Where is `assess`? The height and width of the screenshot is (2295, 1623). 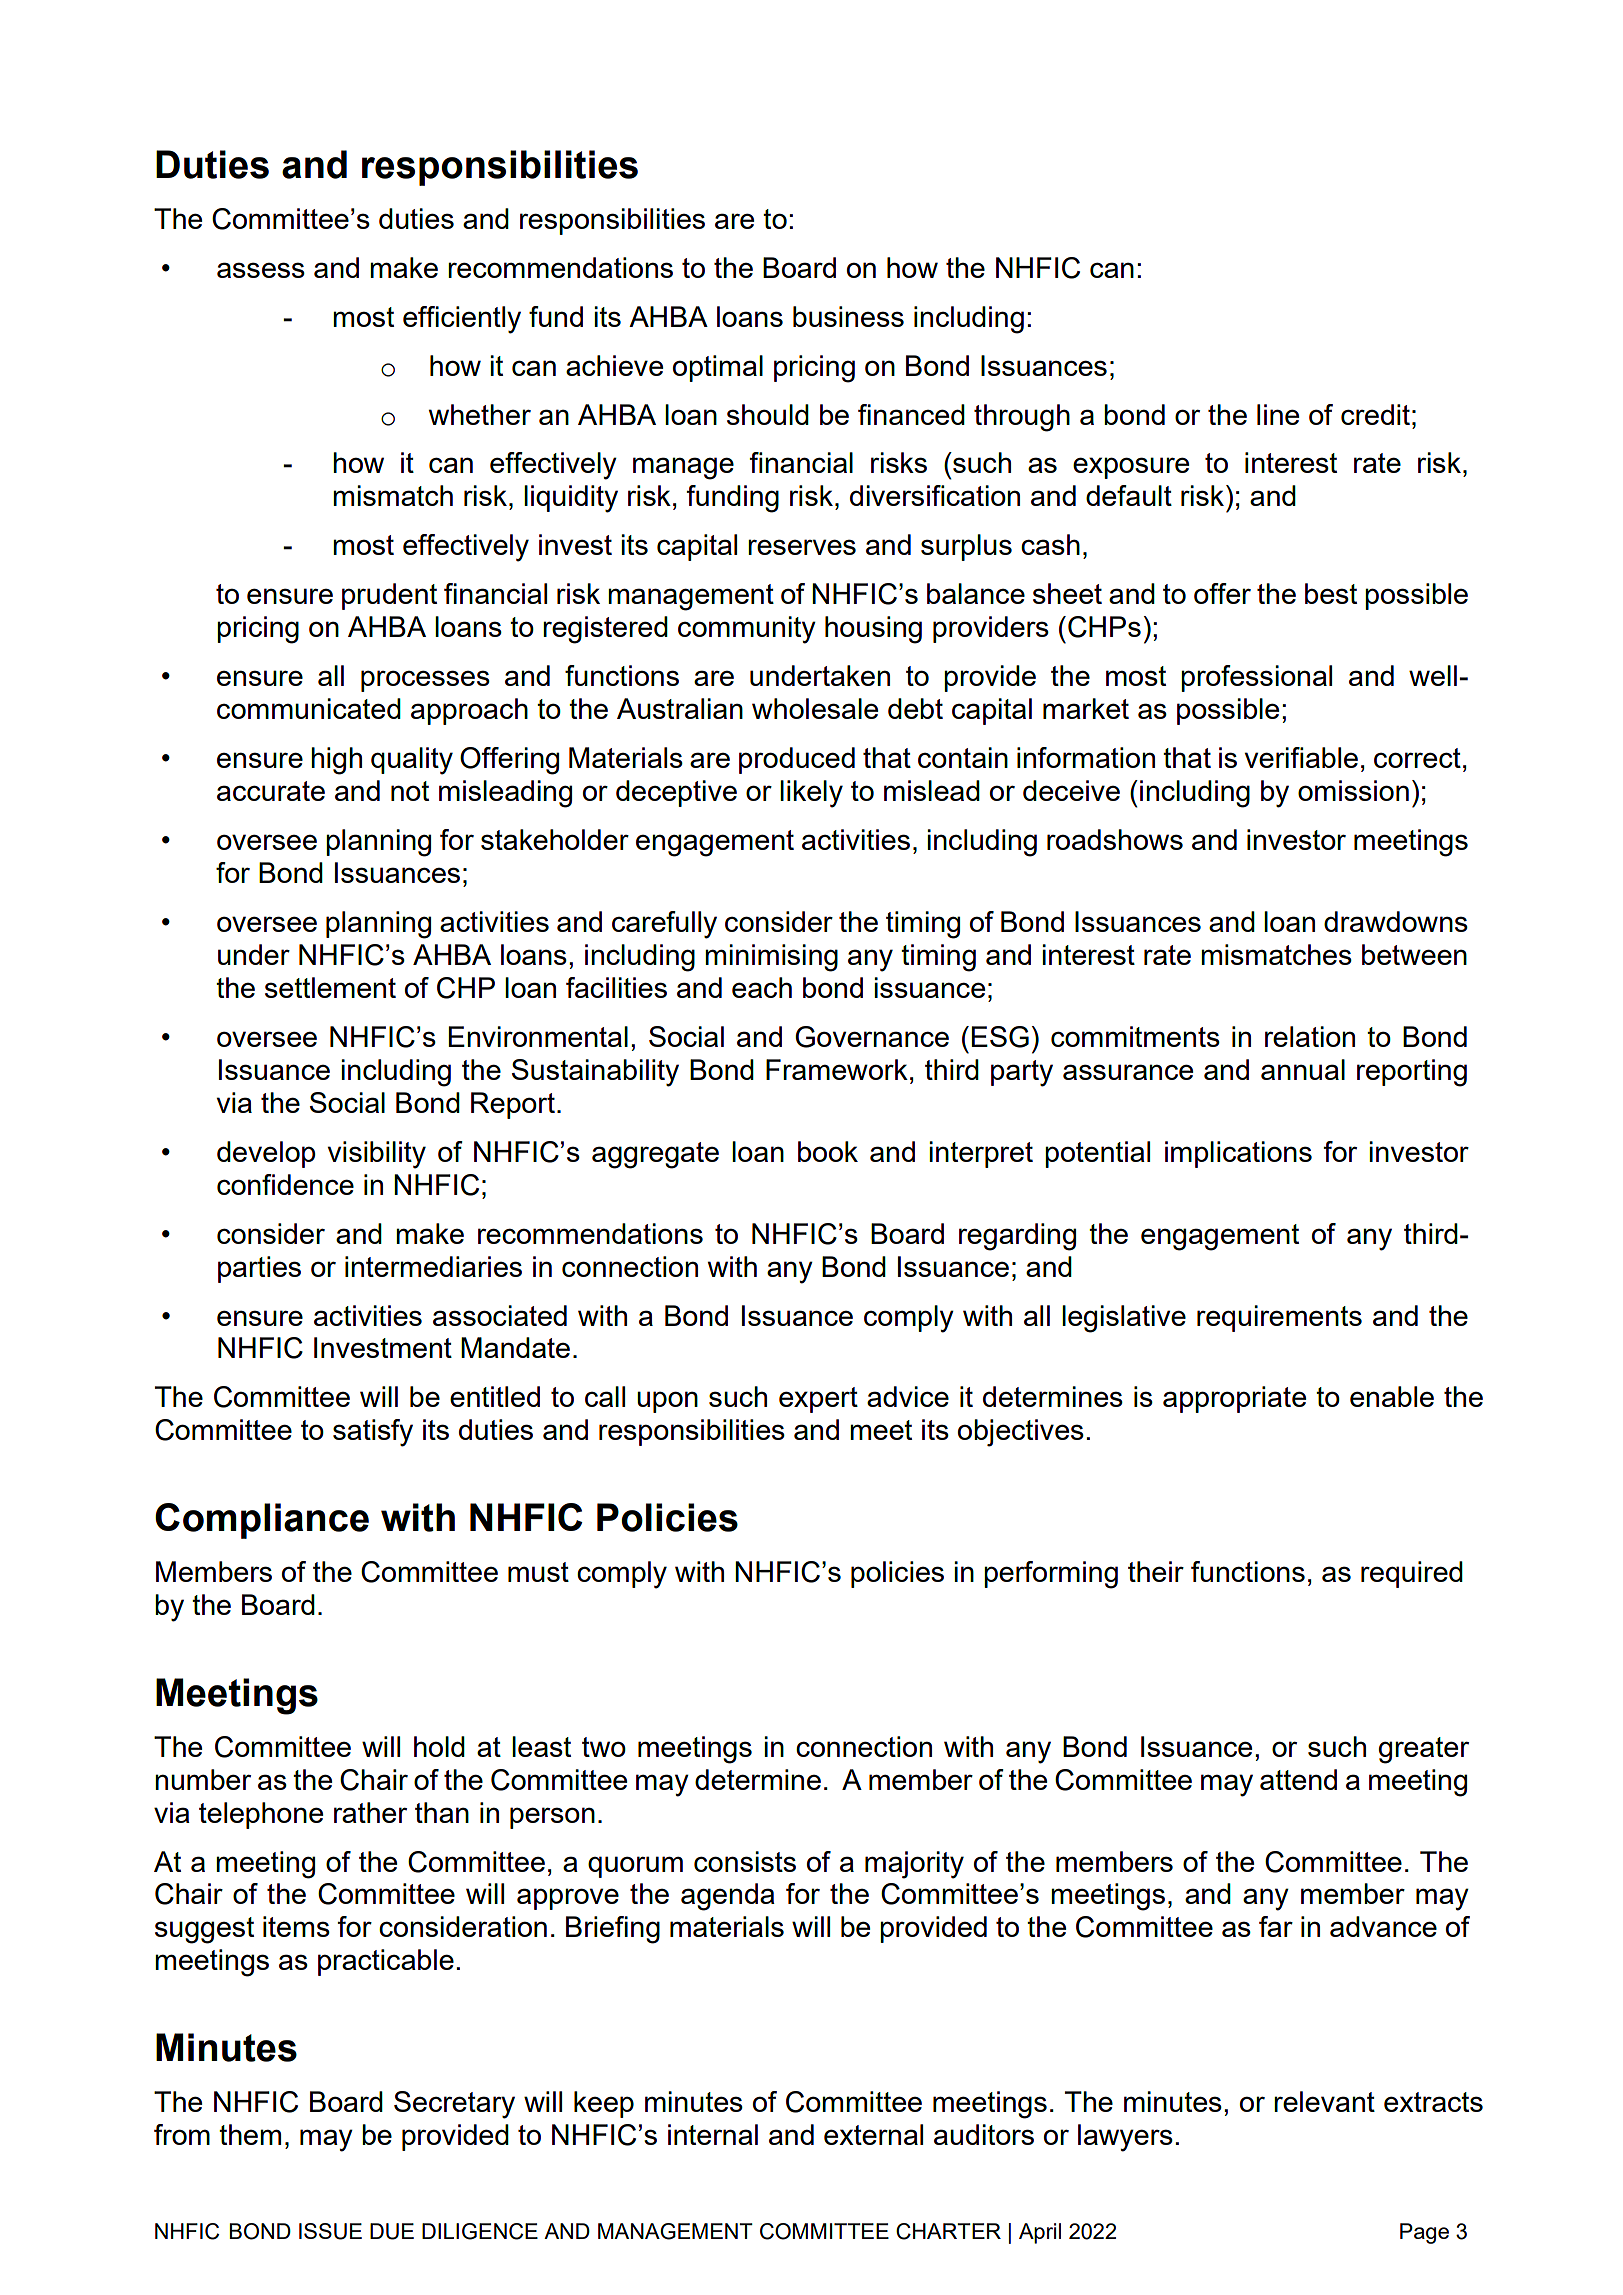 assess is located at coordinates (261, 270).
